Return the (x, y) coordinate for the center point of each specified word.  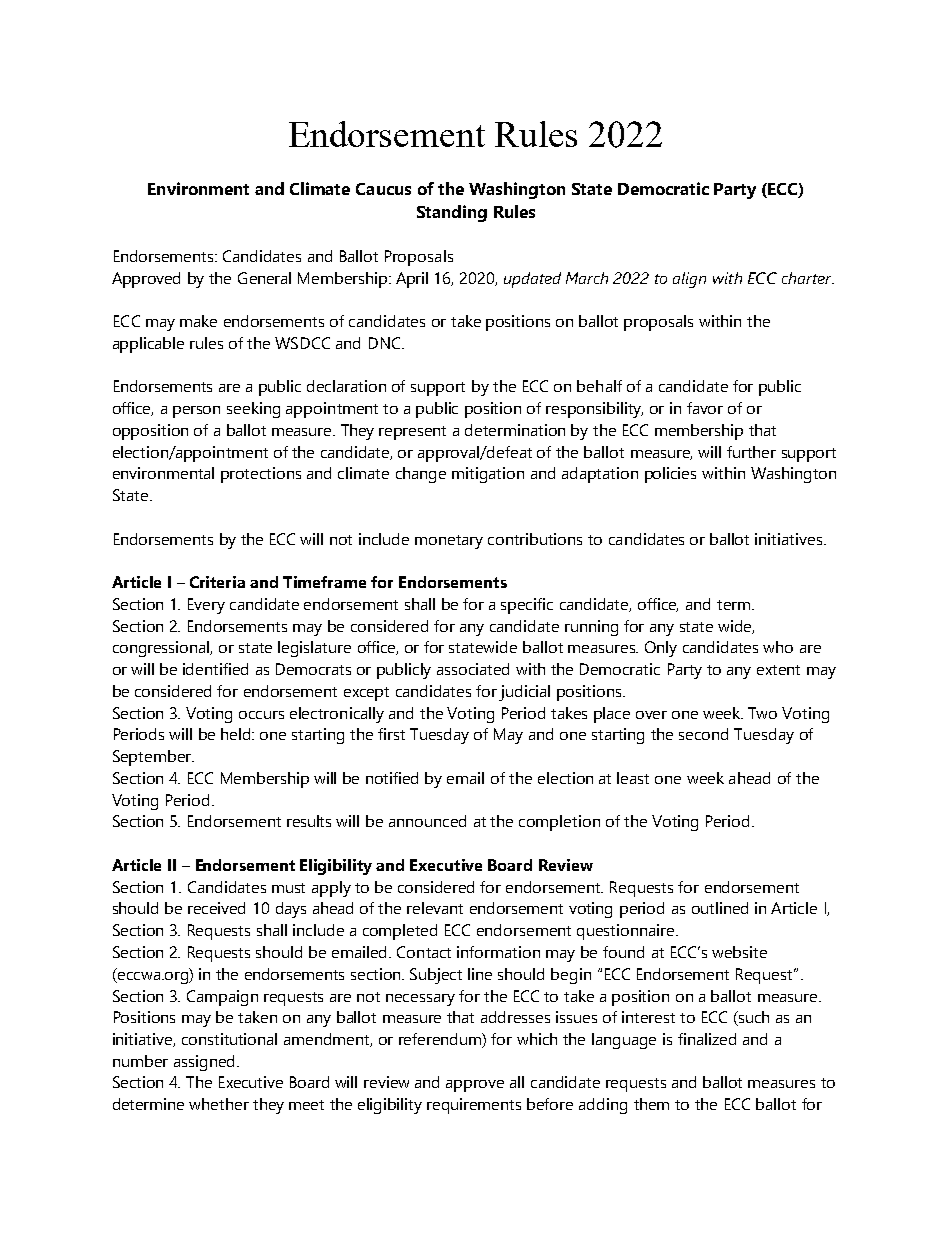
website (739, 952)
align (689, 280)
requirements (474, 1106)
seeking (253, 410)
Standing (452, 213)
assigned (204, 1063)
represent (412, 433)
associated (473, 669)
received (216, 908)
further (751, 452)
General (264, 278)
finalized (707, 1039)
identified (215, 669)
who (778, 647)
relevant (435, 908)
